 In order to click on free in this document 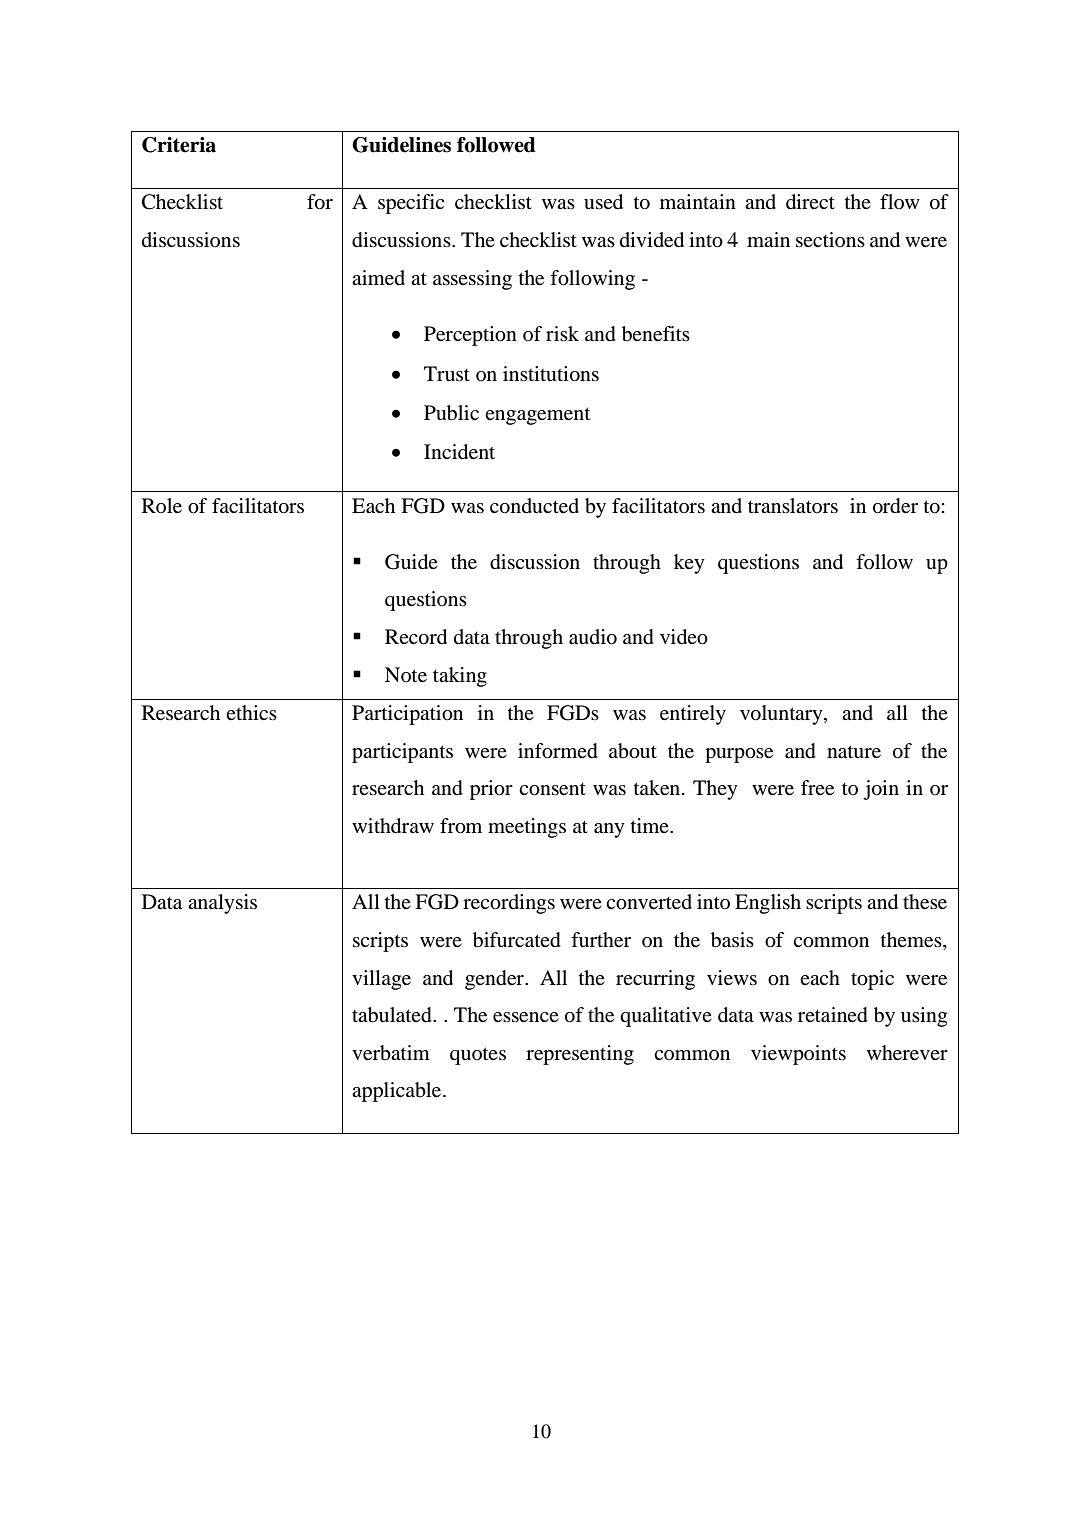, I will do `click(817, 788)`.
